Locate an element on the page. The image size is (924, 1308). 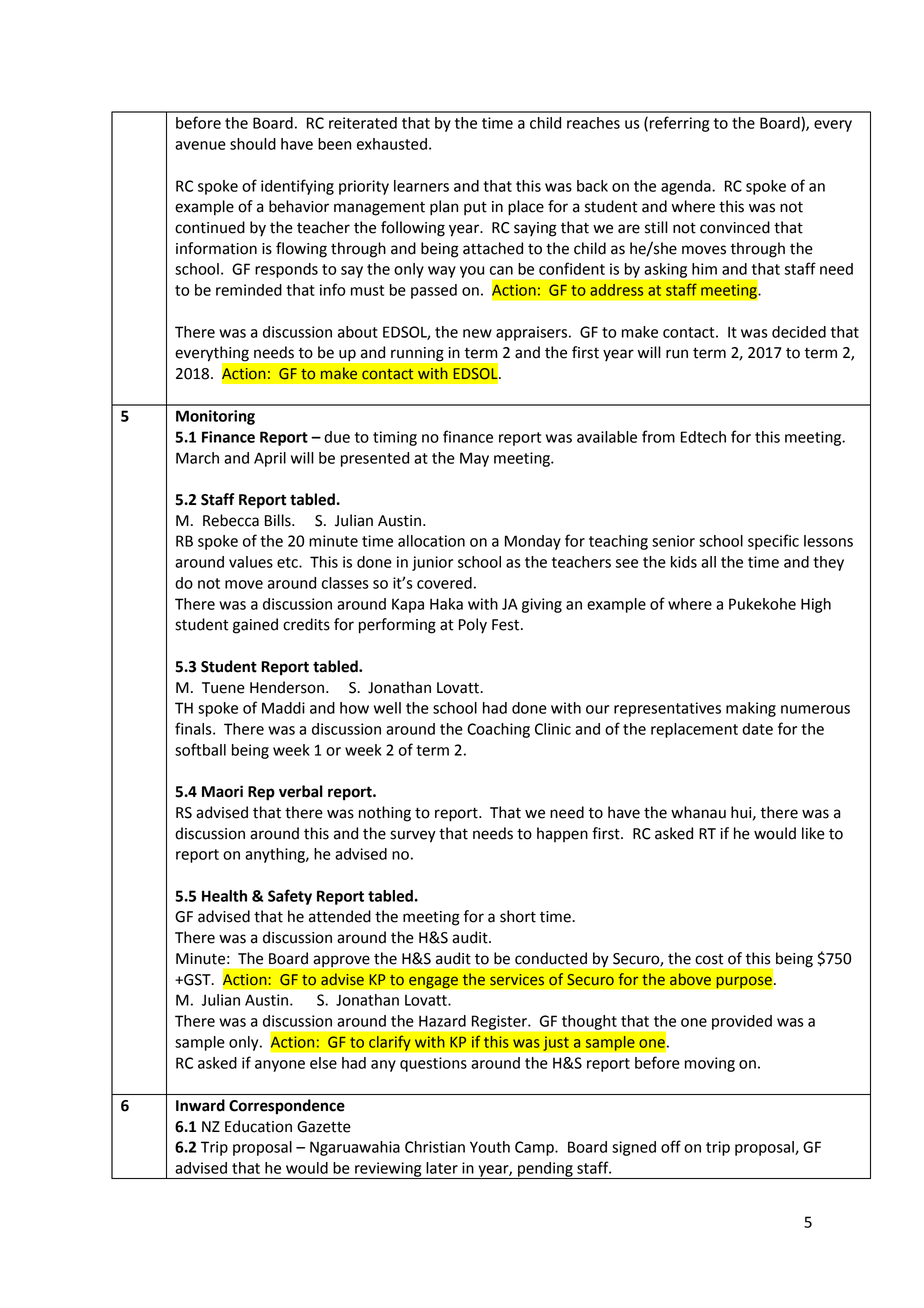
Education is located at coordinates (258, 1126).
